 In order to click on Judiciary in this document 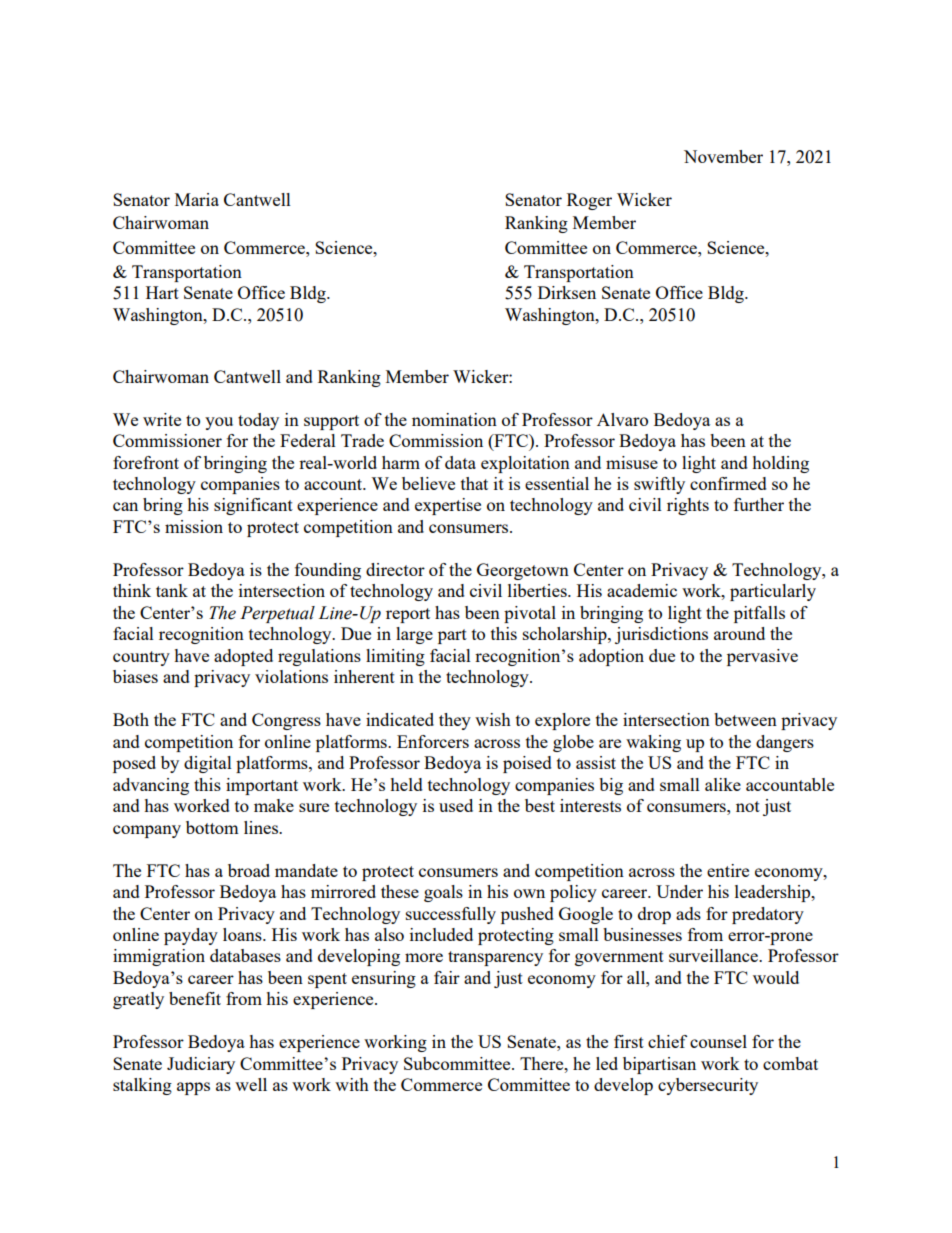, I will do `click(201, 1065)`.
